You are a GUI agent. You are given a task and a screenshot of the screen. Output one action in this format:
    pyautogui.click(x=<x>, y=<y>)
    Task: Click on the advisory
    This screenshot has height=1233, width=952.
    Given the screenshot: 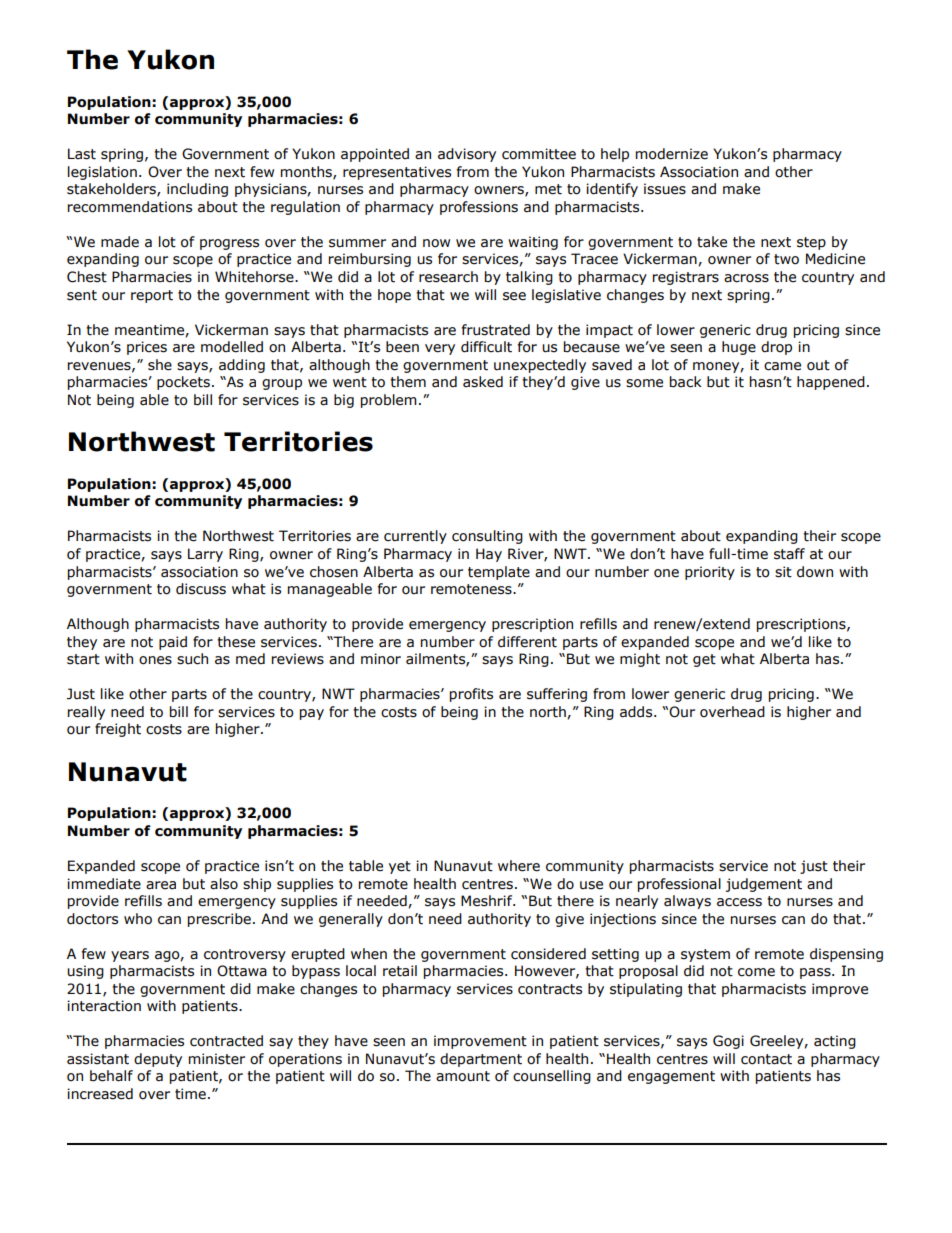 What is the action you would take?
    pyautogui.click(x=467, y=155)
